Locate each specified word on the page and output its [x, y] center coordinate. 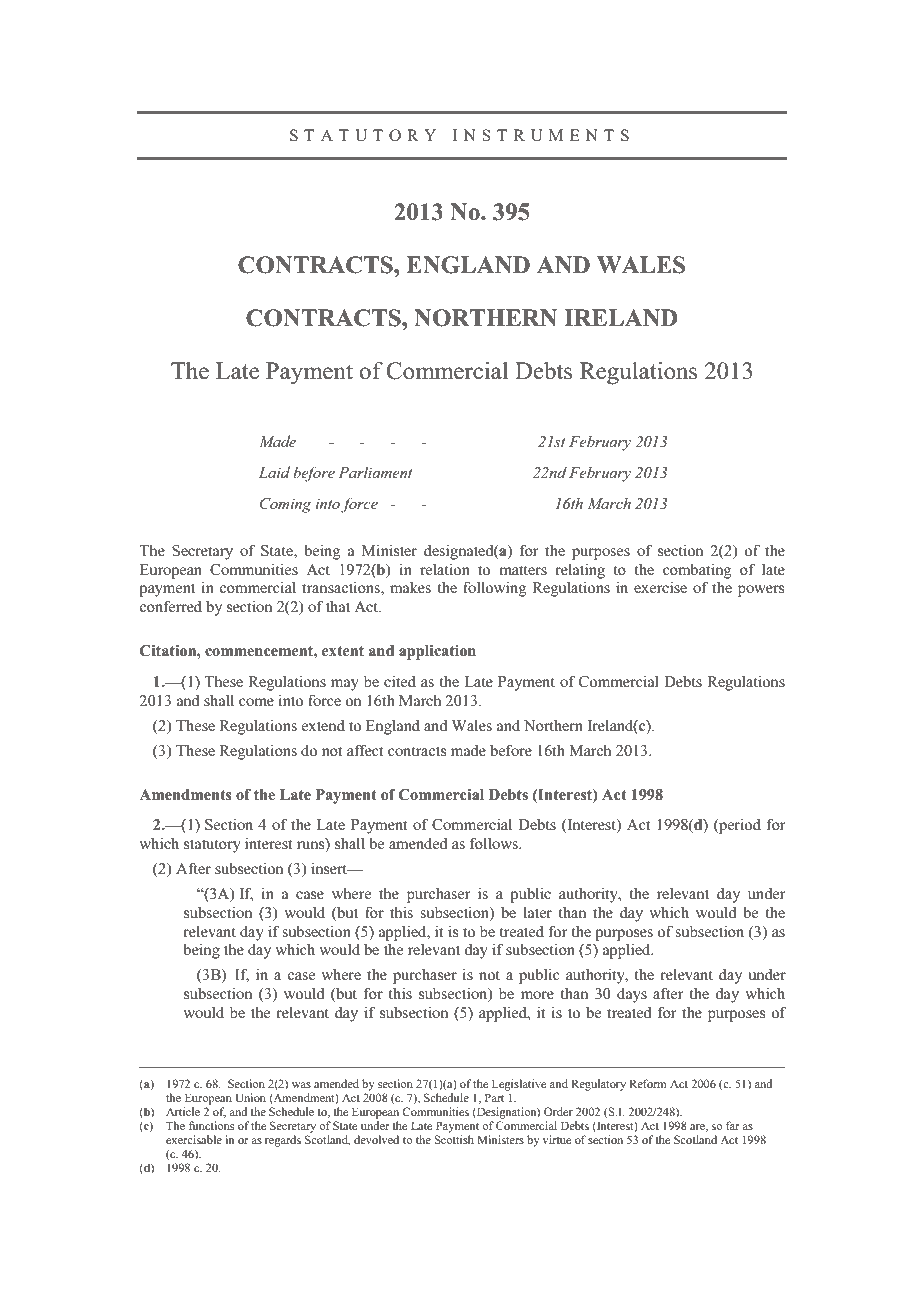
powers [761, 591]
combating [697, 571]
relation [445, 569]
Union [250, 1097]
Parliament [375, 472]
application [437, 652]
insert [330, 868]
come [256, 702]
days [632, 995]
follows [495, 843]
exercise [660, 587]
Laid [274, 472]
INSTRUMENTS [541, 135]
